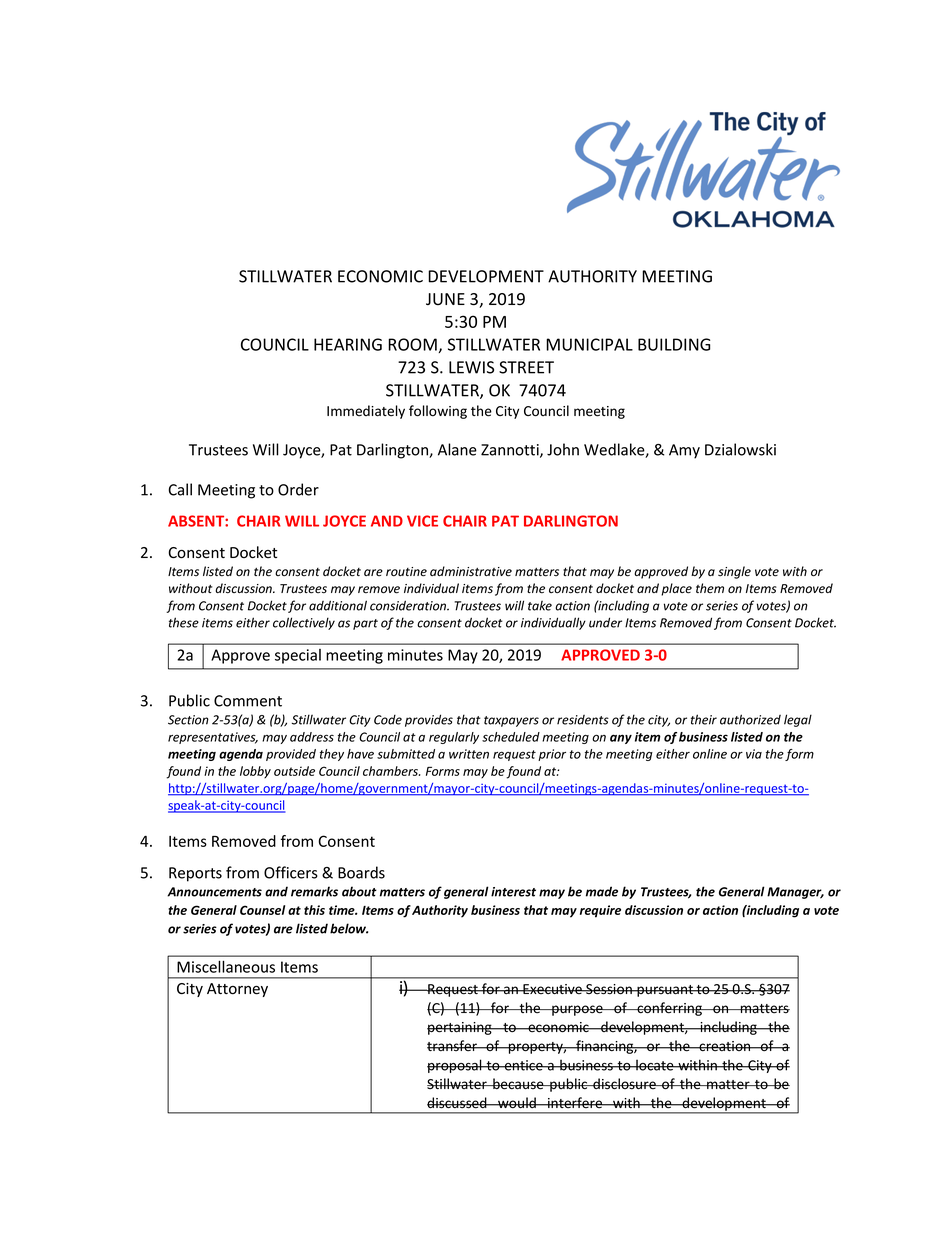 Image resolution: width=952 pixels, height=1233 pixels. I want to click on single, so click(734, 572).
